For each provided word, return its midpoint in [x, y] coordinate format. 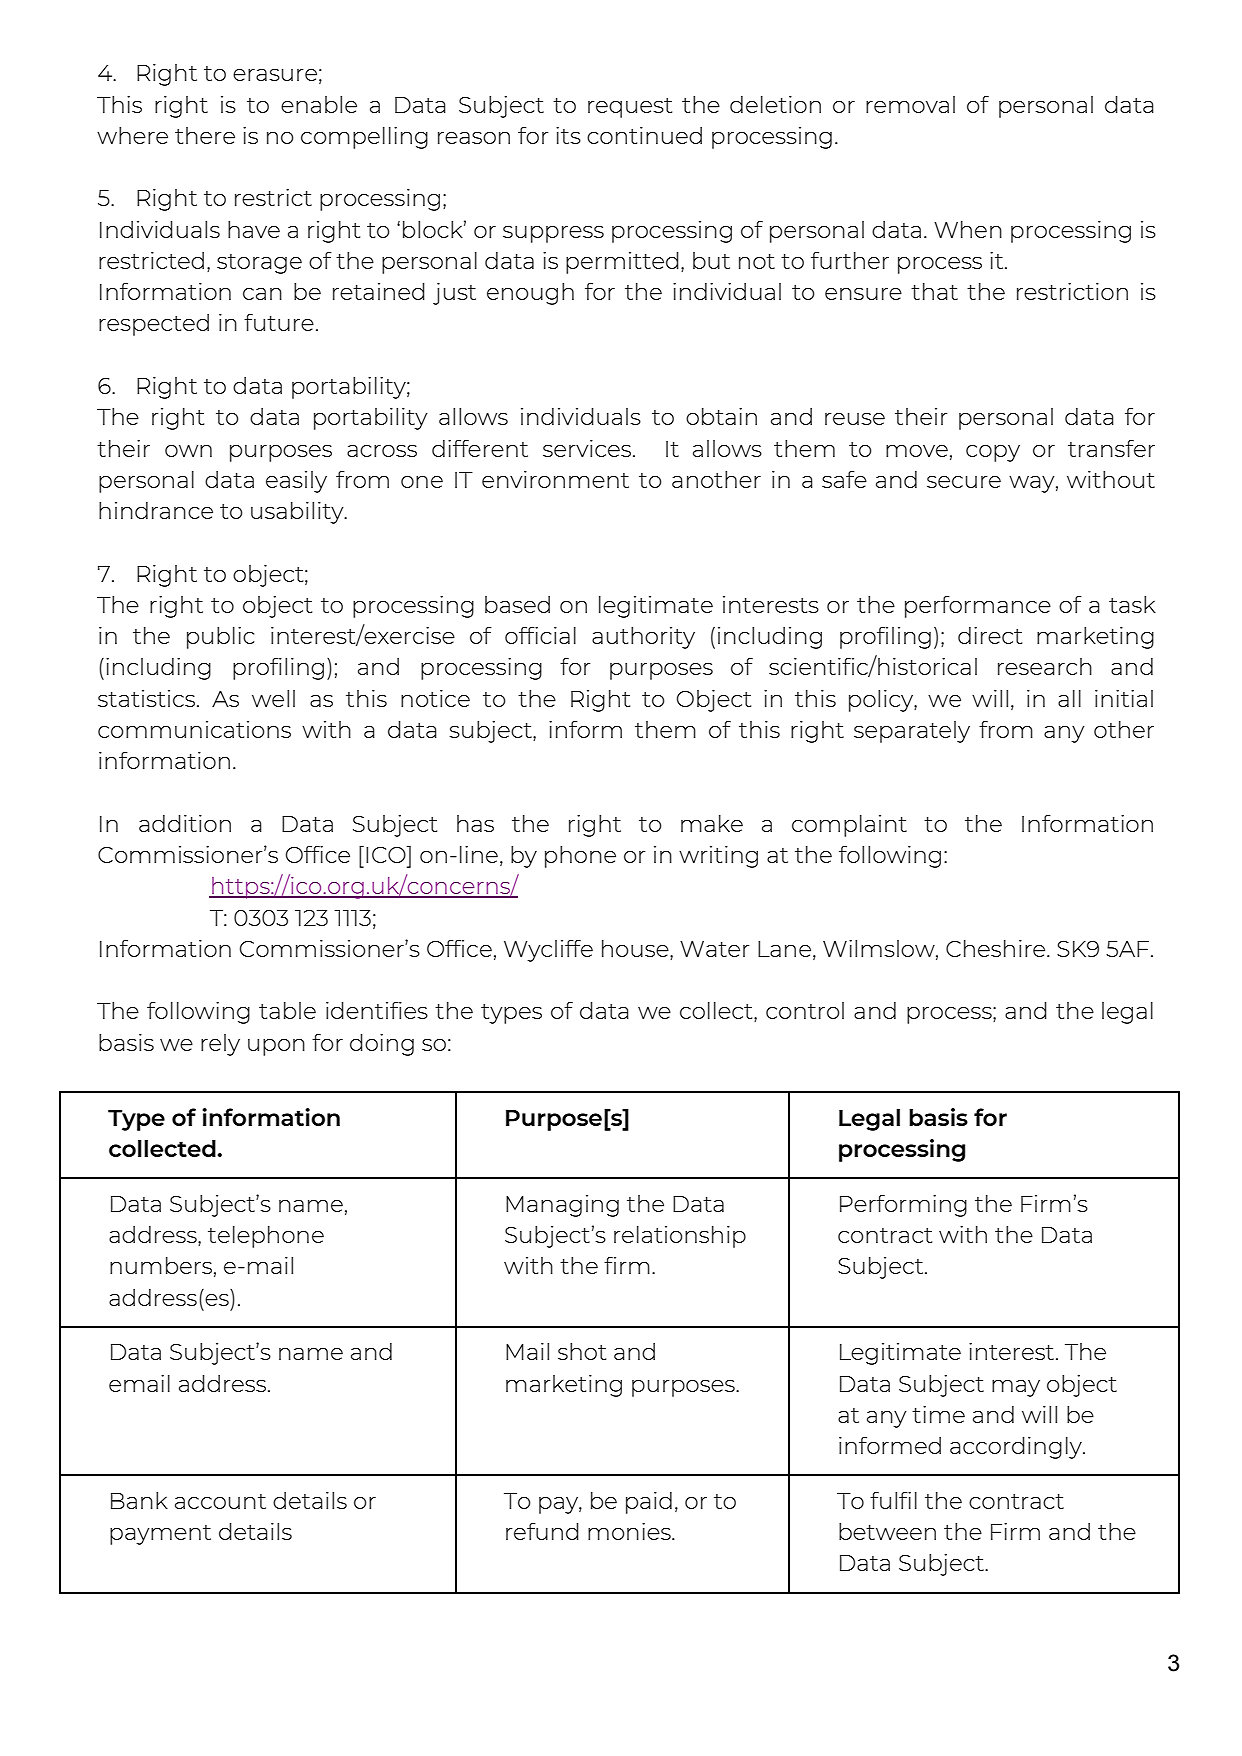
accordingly [1017, 1448]
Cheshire [995, 948]
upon [276, 1047]
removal [910, 104]
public [220, 638]
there [205, 135]
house [636, 948]
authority [643, 638]
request [630, 108]
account [220, 1501]
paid [649, 1503]
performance [978, 607]
